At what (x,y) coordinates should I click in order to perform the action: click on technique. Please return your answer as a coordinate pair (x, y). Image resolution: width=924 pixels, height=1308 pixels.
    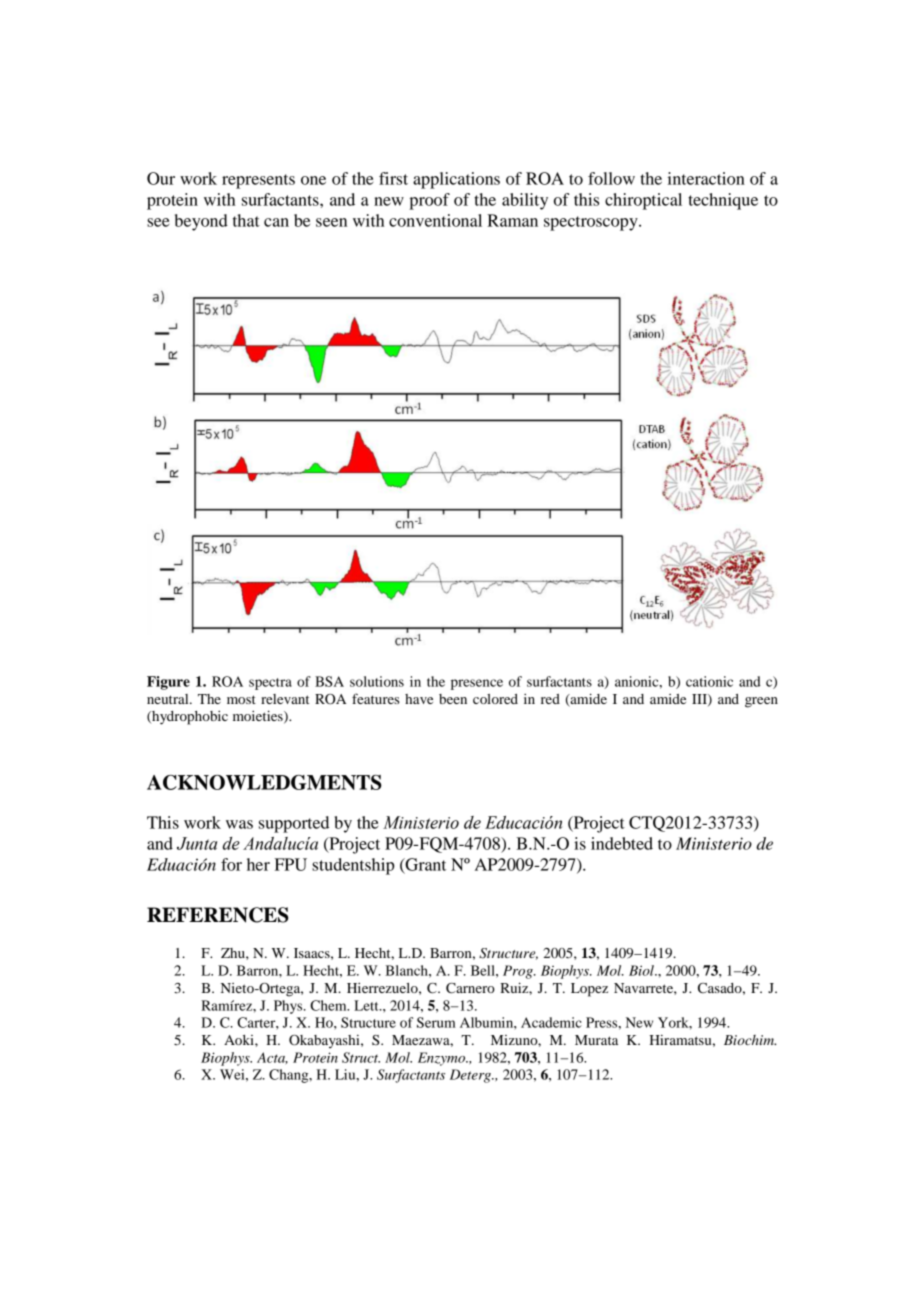
    Looking at the image, I should click on (723, 201).
